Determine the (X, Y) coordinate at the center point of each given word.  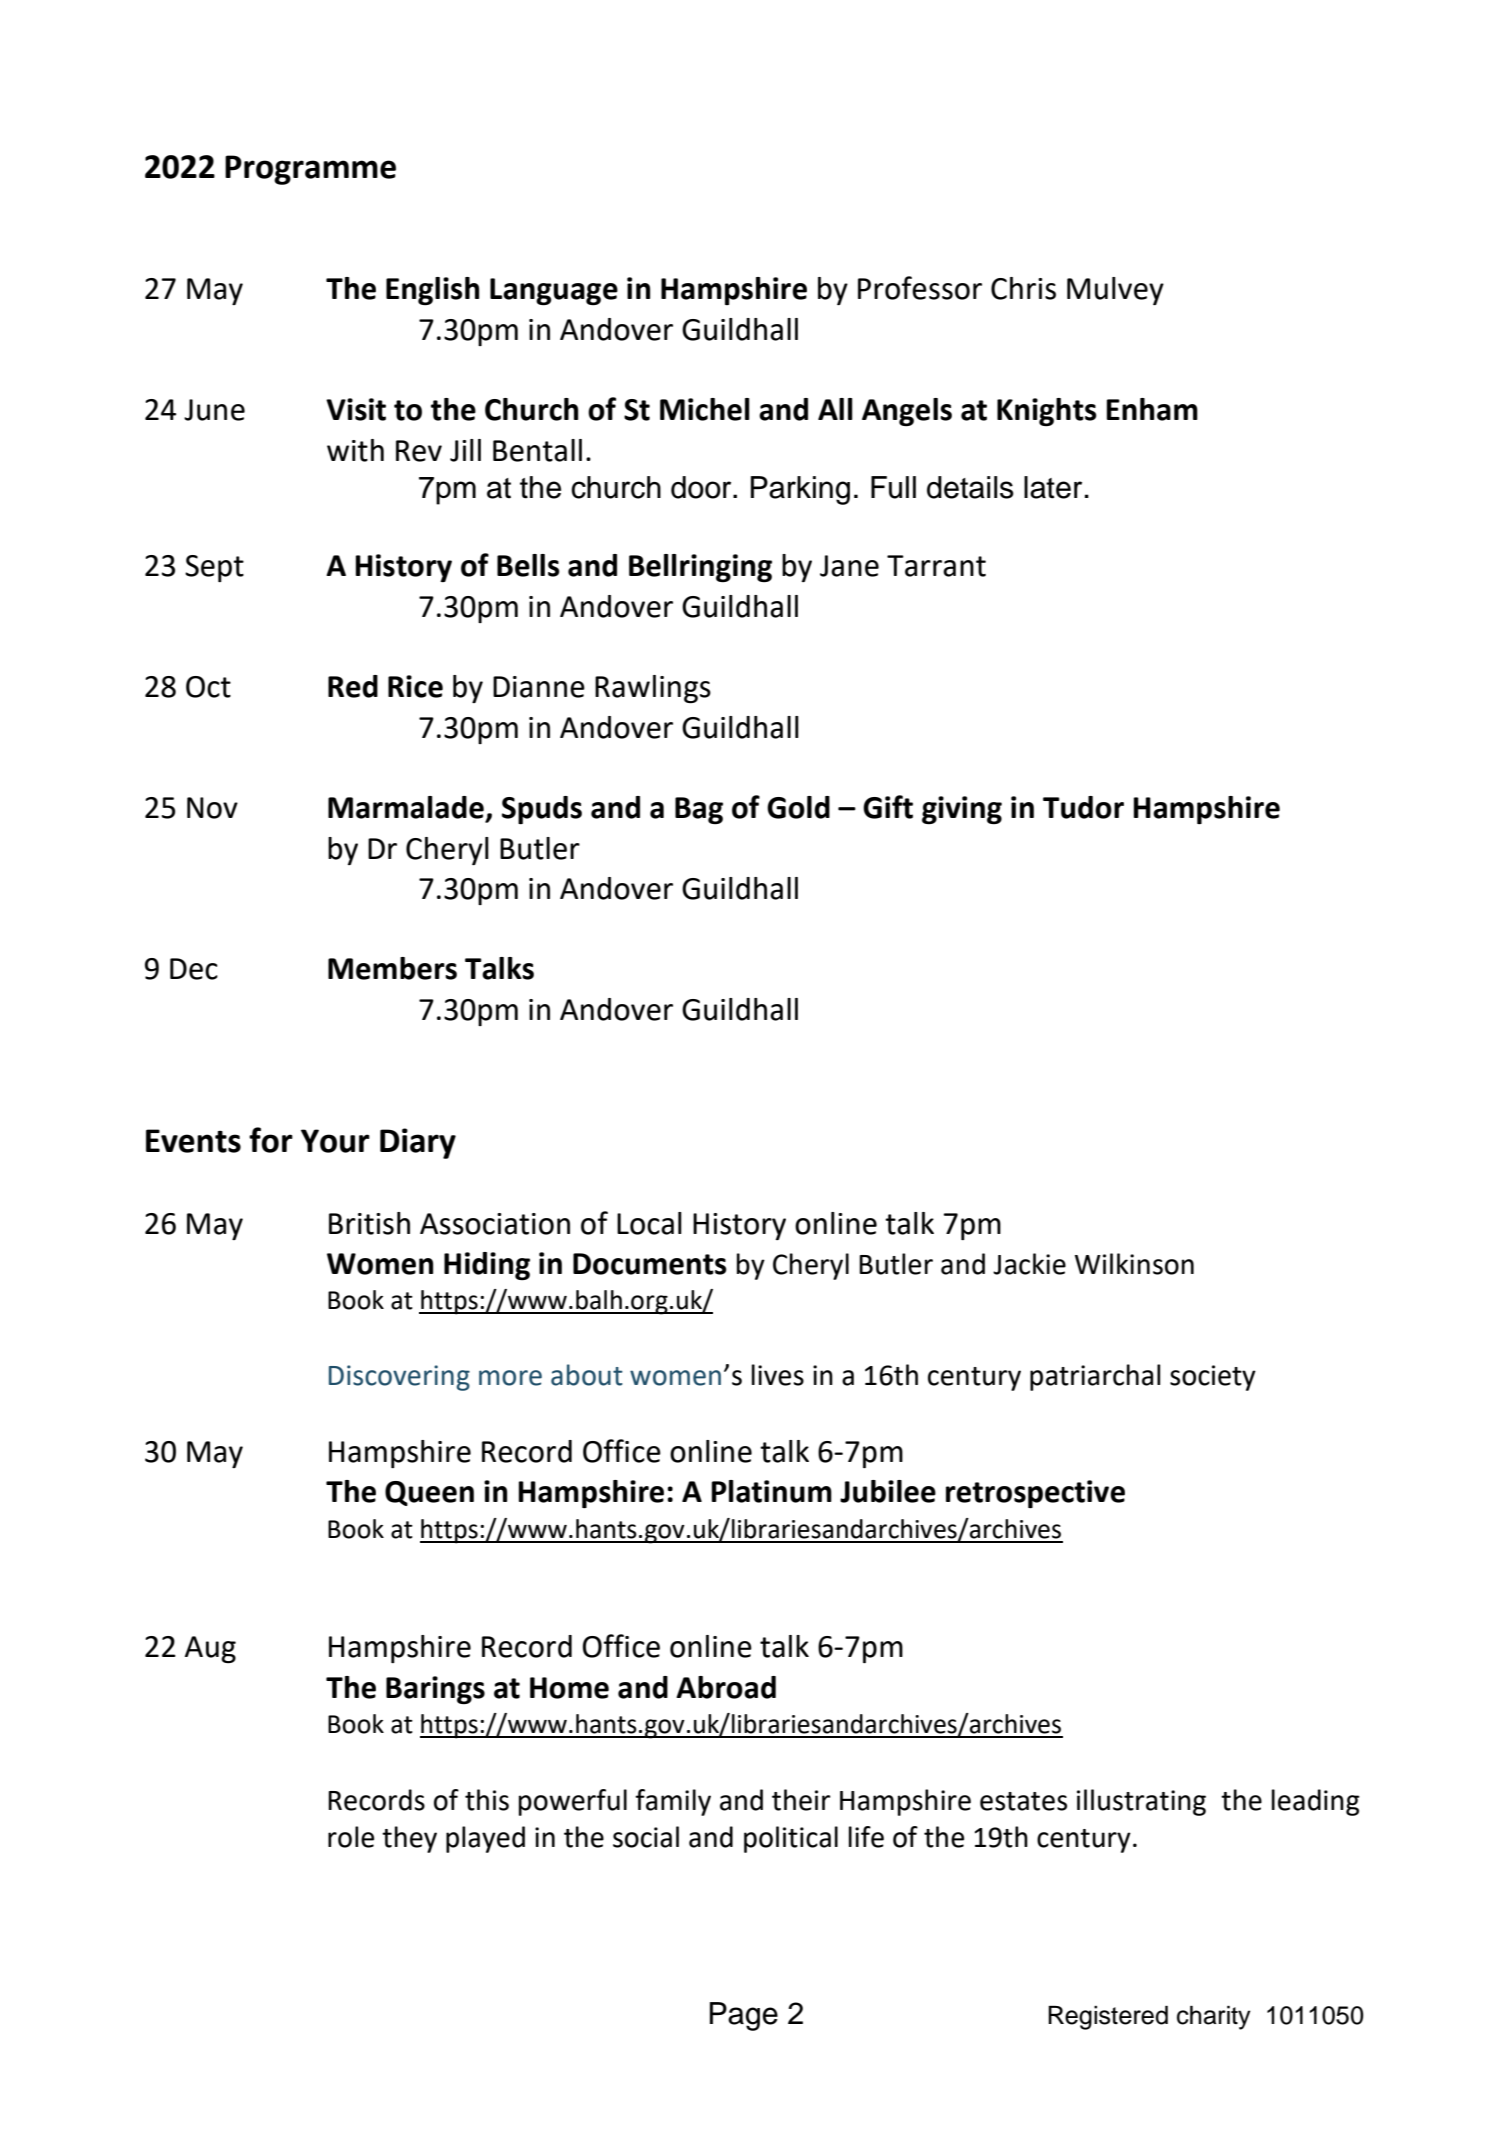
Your (335, 1141)
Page (744, 2016)
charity (1214, 2018)
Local (649, 1223)
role (351, 1837)
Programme (310, 170)
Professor (920, 288)
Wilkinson (1134, 1264)
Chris (1023, 288)
